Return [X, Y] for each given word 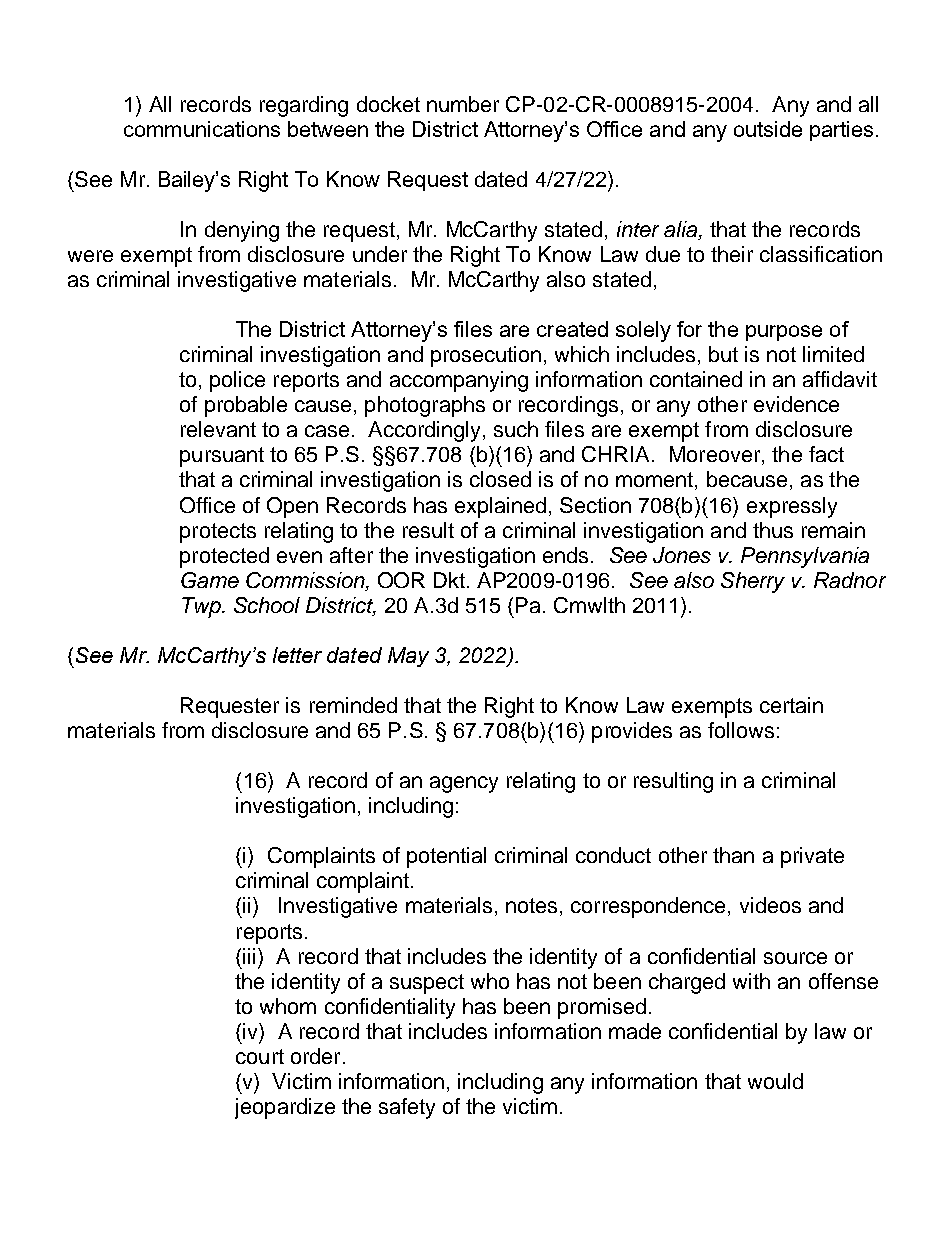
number [463, 104]
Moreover [716, 455]
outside [768, 129]
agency [464, 784]
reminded [353, 705]
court [260, 1056]
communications [202, 129]
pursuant [222, 457]
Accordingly [426, 431]
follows [741, 730]
